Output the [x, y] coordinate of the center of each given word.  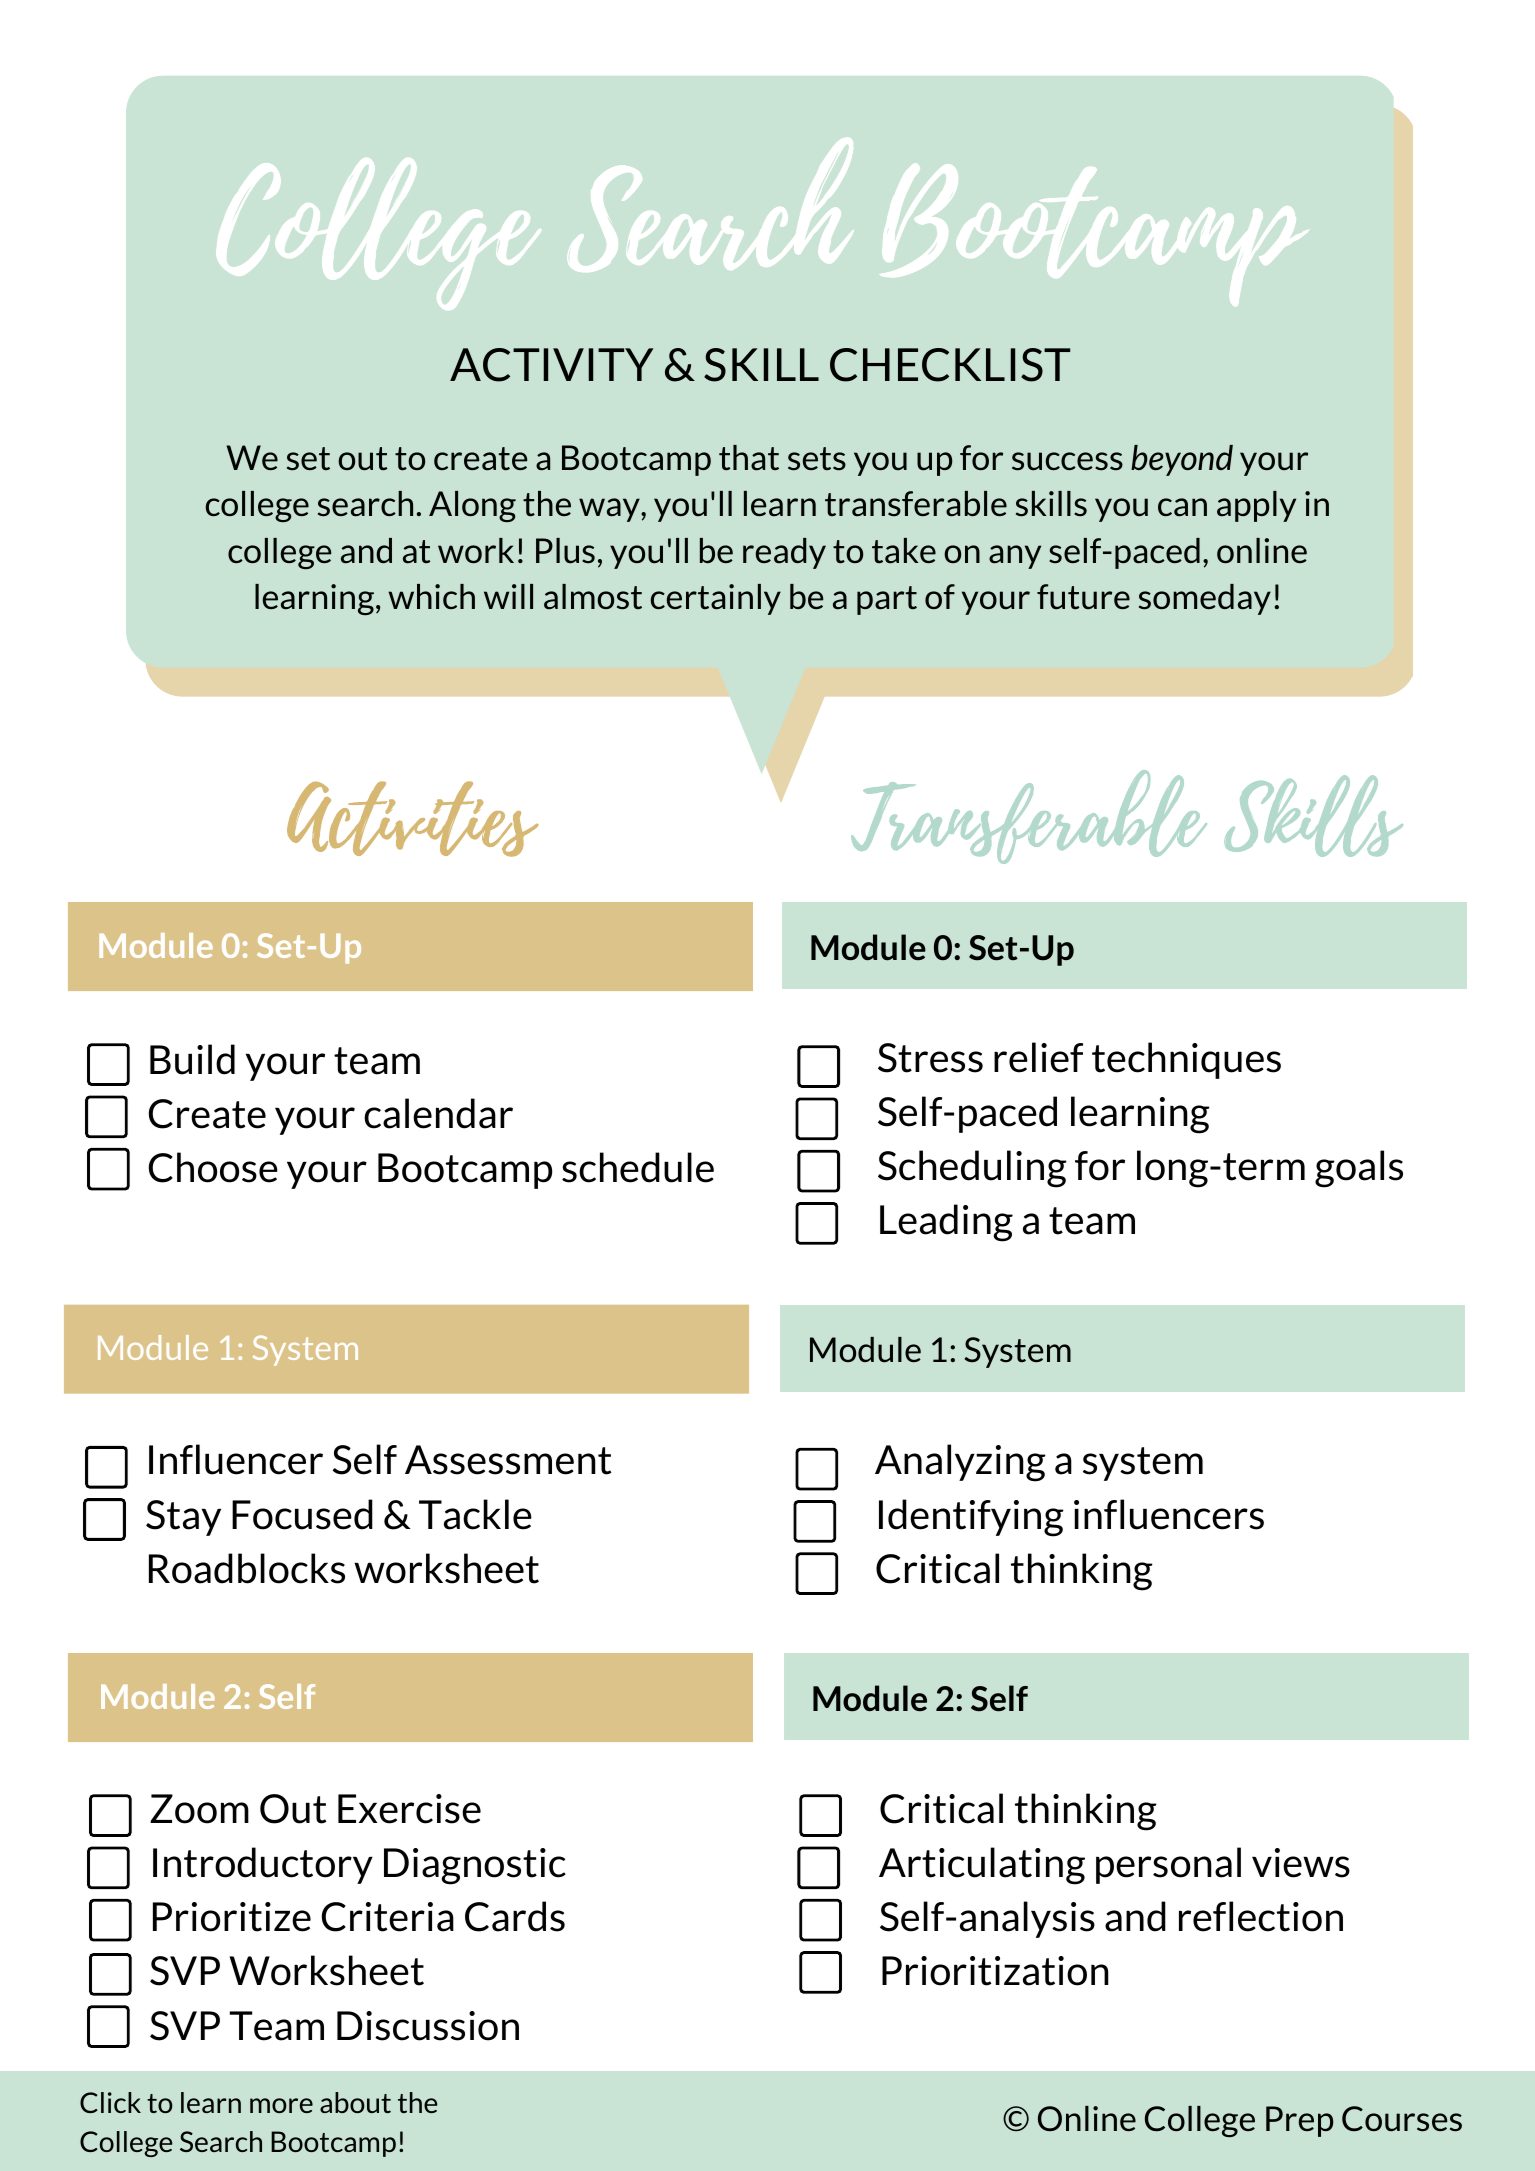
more [281, 2105]
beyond [1182, 460]
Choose [213, 1167]
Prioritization [995, 1971]
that [749, 458]
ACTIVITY [551, 365]
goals [1359, 1169]
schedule [638, 1167]
